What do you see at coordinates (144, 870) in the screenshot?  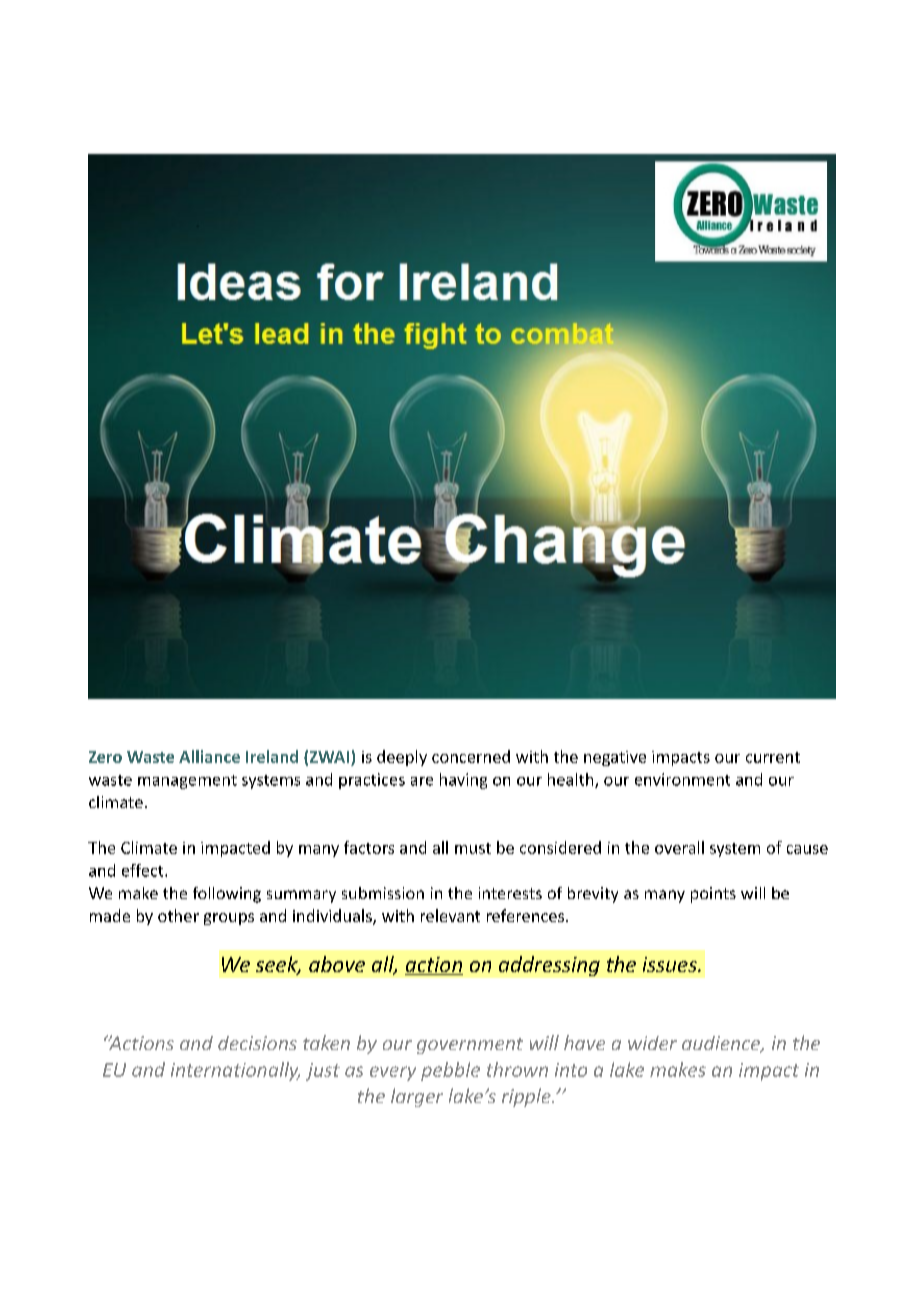 I see `effect` at bounding box center [144, 870].
